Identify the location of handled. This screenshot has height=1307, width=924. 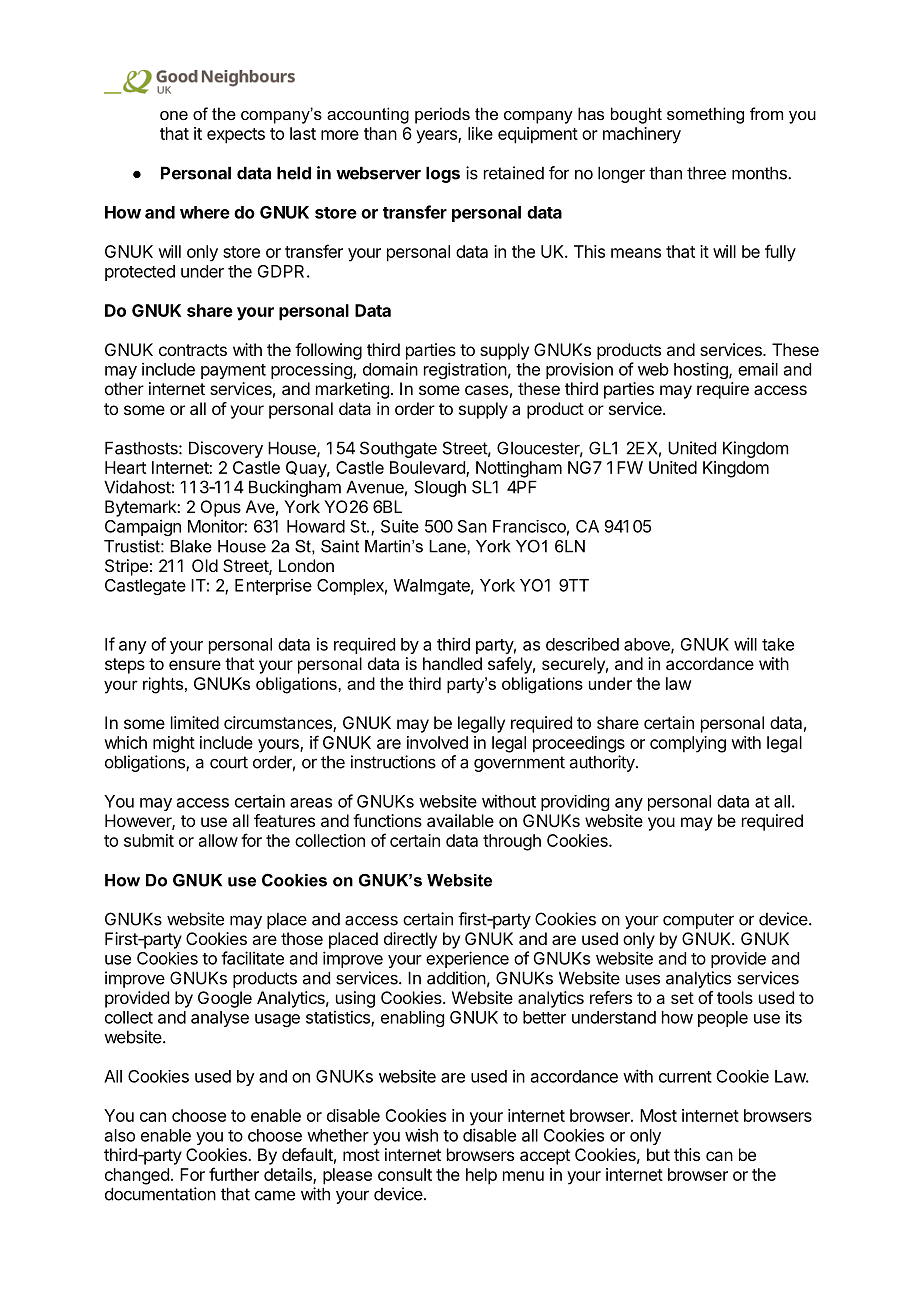
(452, 663).
